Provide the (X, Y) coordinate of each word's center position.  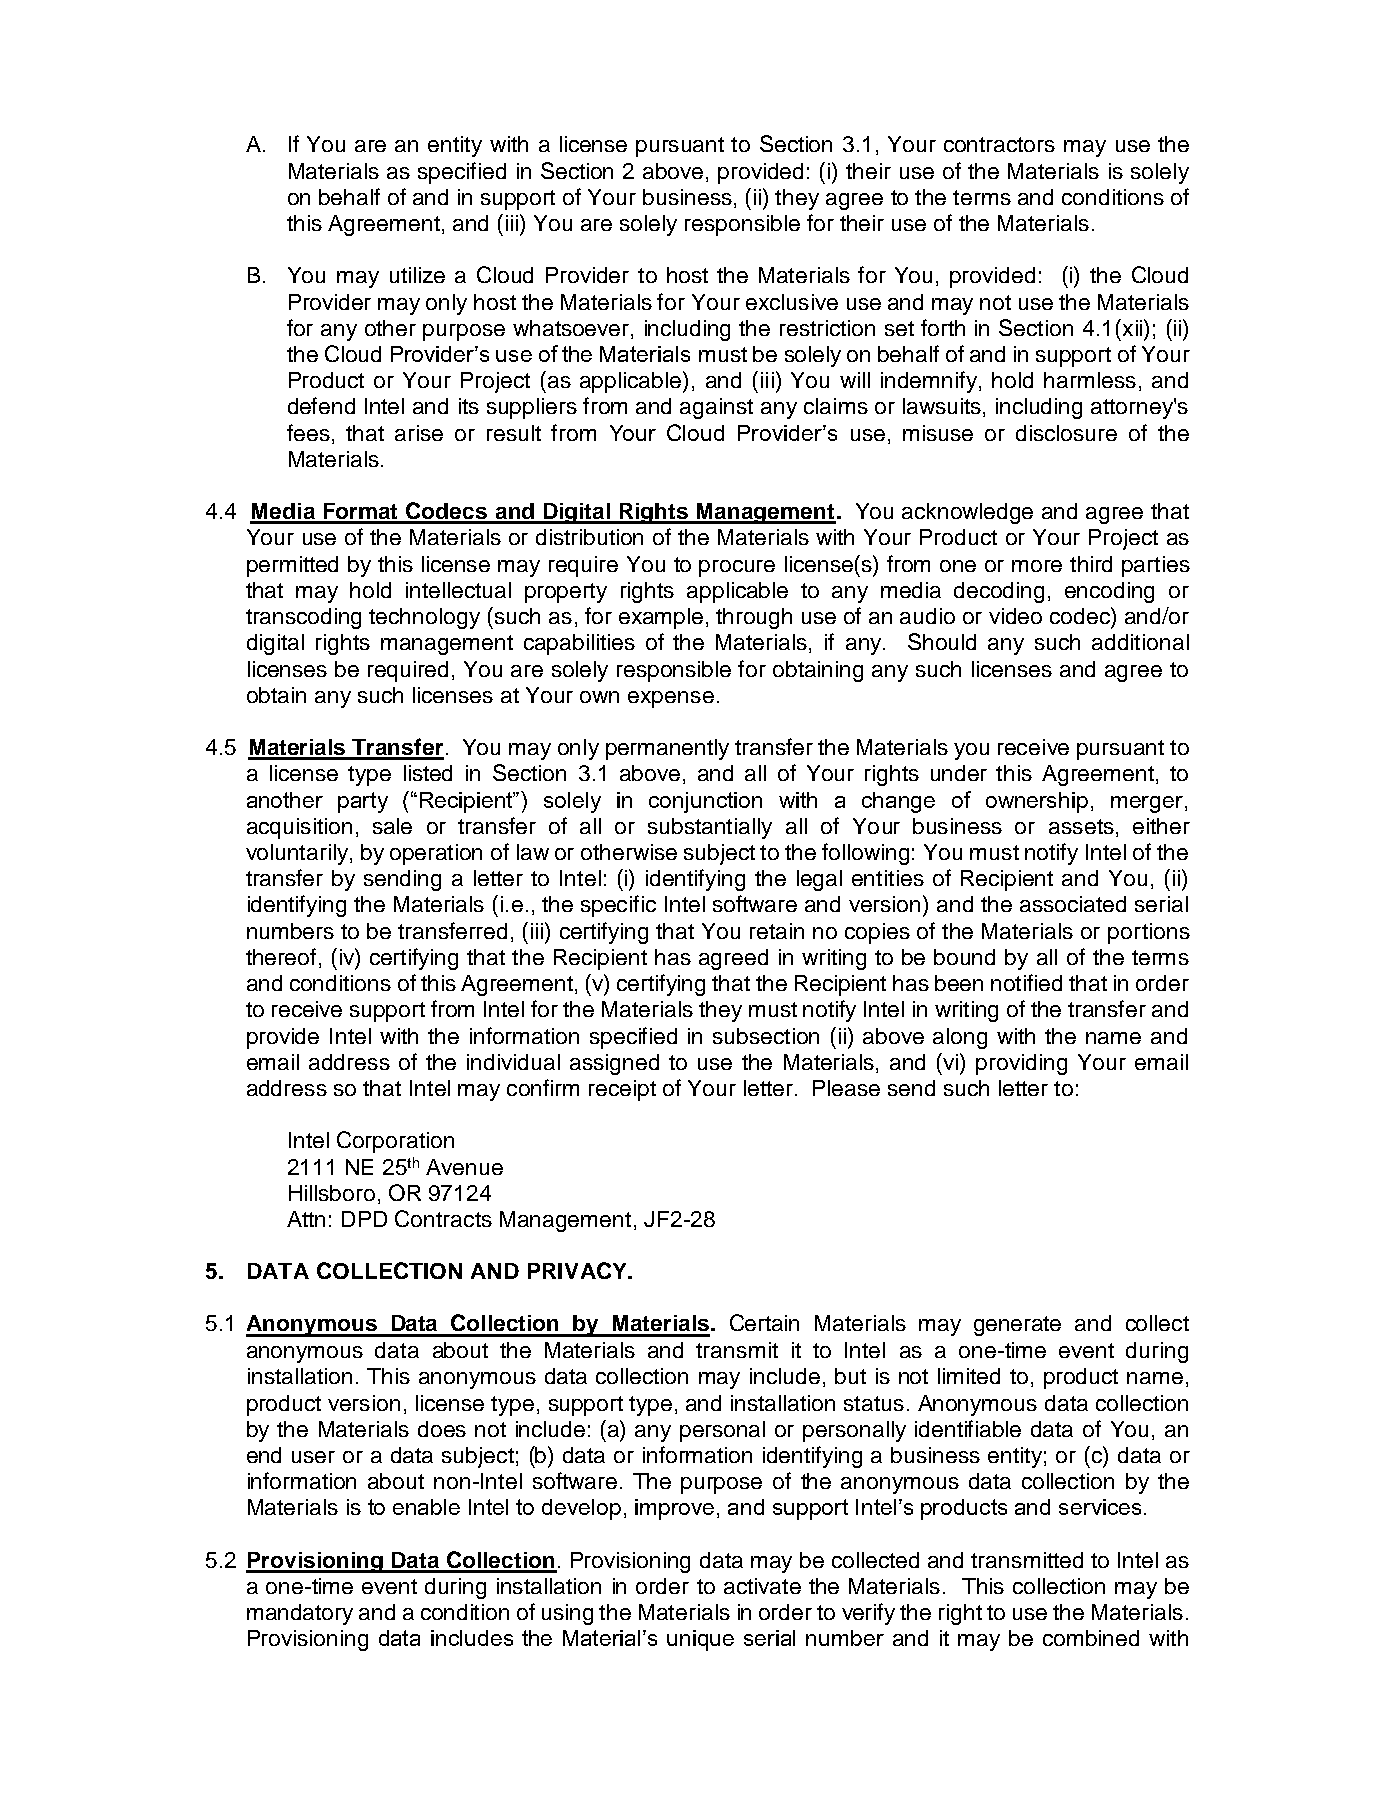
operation (436, 854)
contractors (999, 144)
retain (777, 931)
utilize (417, 275)
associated (1073, 904)
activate (762, 1586)
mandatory (300, 1614)
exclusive (792, 302)
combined (1091, 1638)
